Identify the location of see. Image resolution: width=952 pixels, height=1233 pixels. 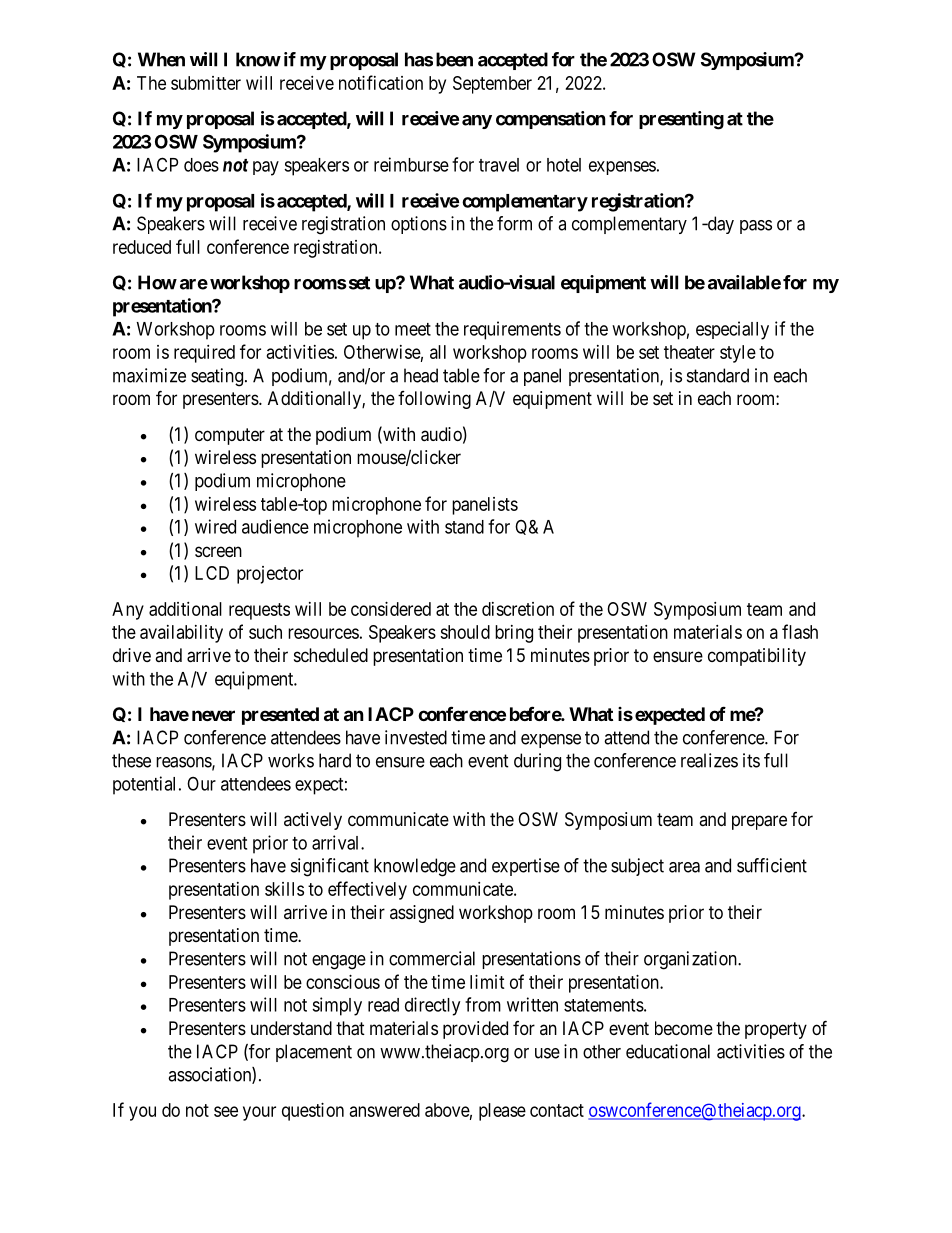
(226, 1111).
